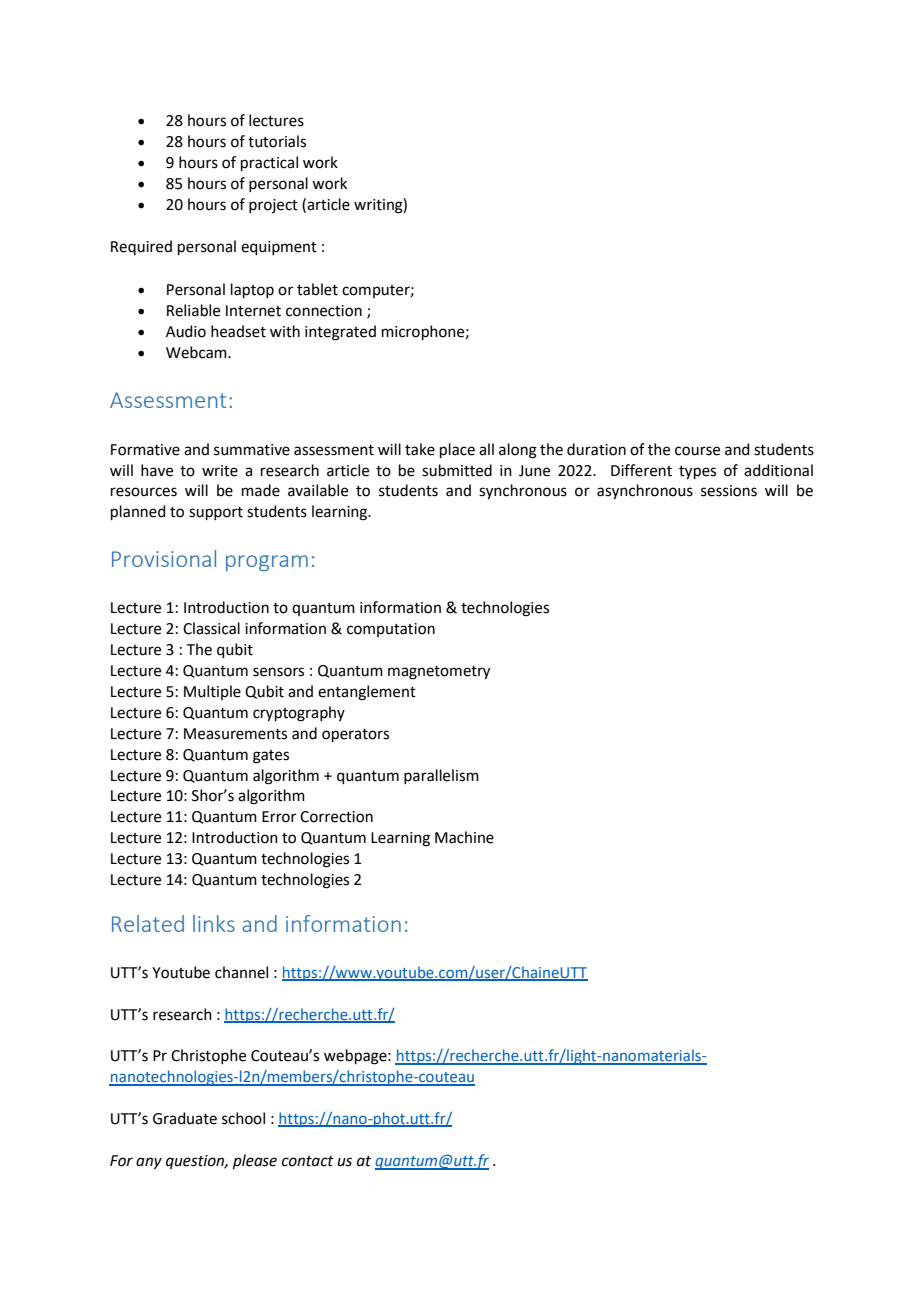  What do you see at coordinates (243, 1118) in the page?
I see `school` at bounding box center [243, 1118].
